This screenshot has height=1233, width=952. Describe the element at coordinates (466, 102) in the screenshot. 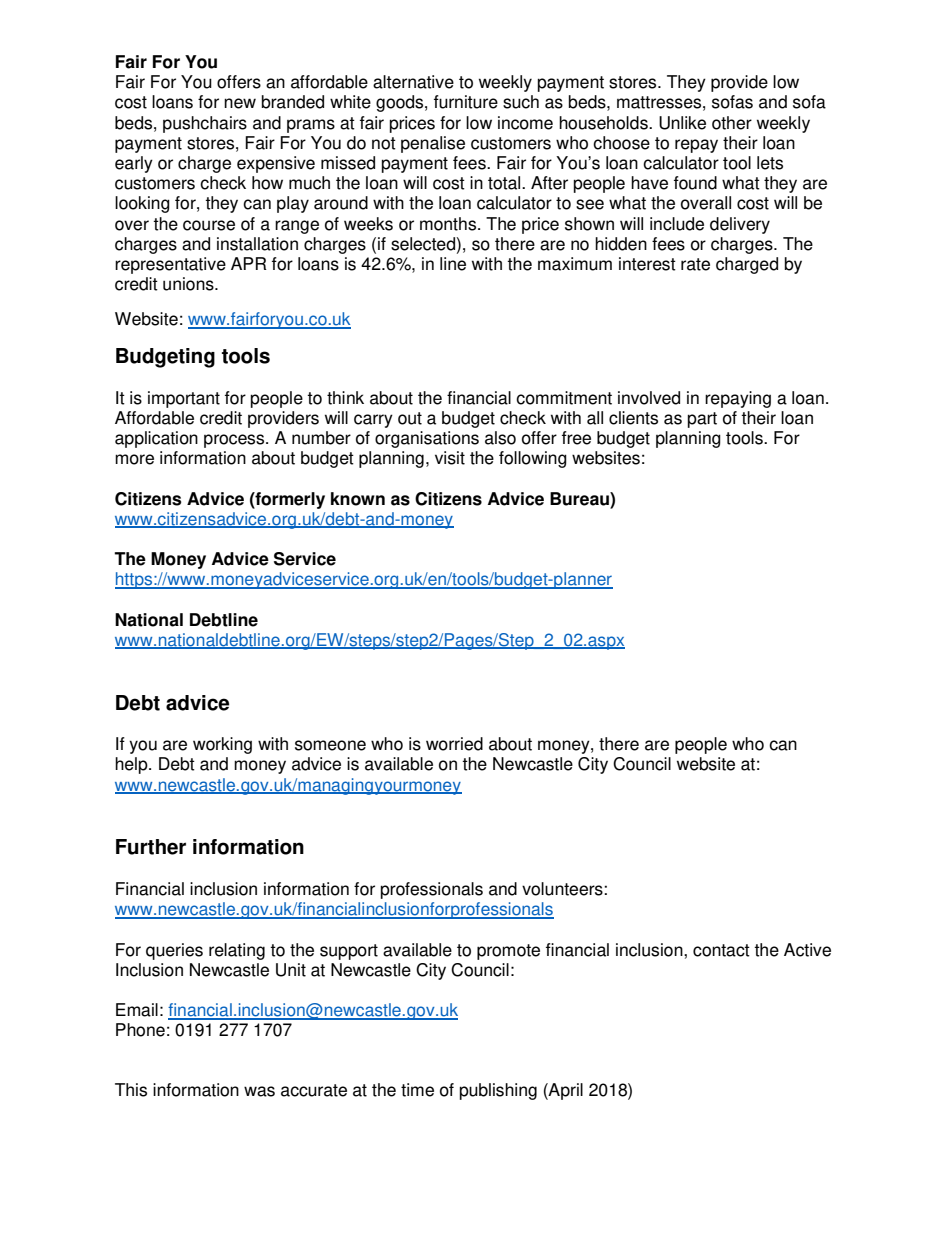

I see `furniture` at that location.
